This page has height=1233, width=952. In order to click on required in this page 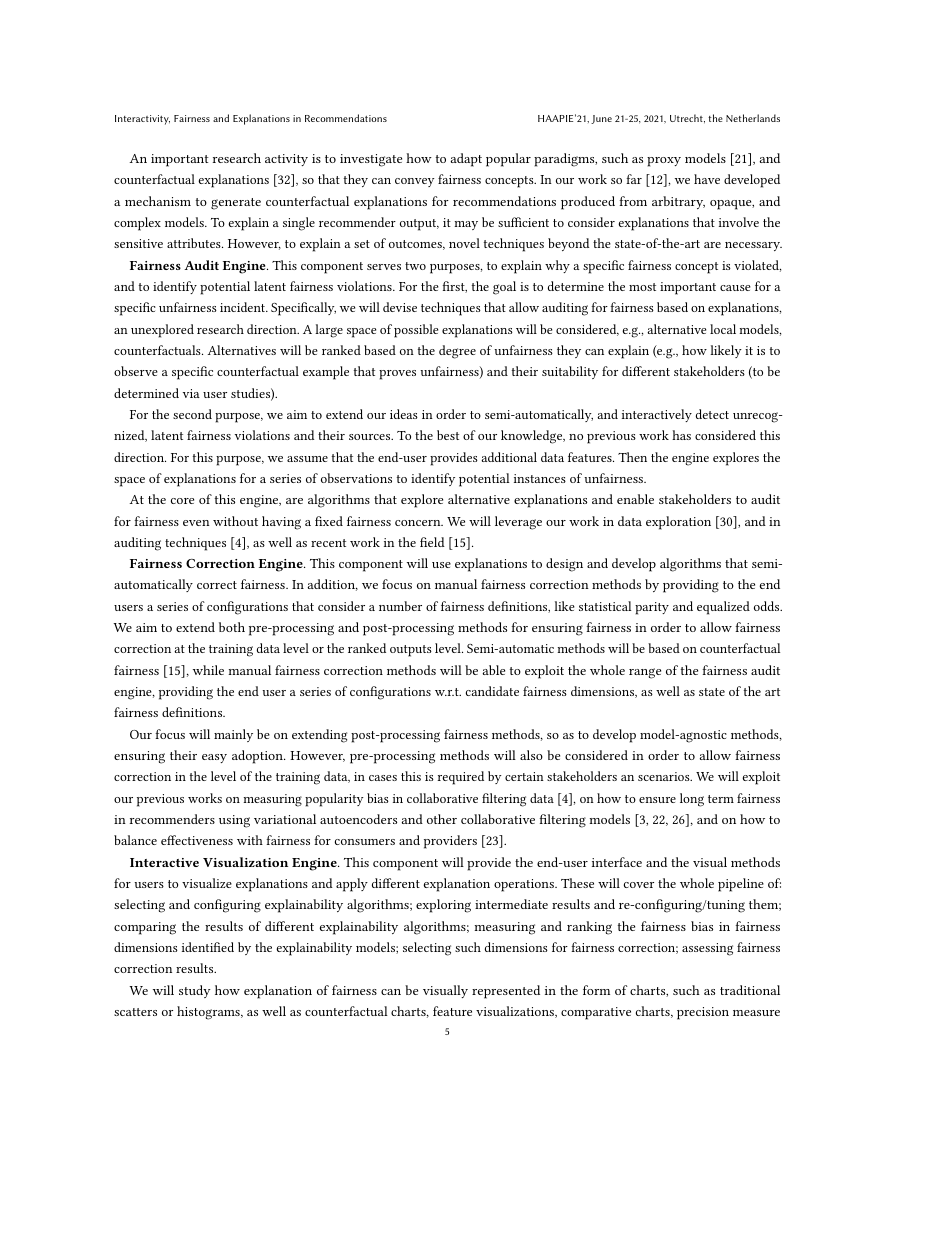, I will do `click(460, 778)`.
